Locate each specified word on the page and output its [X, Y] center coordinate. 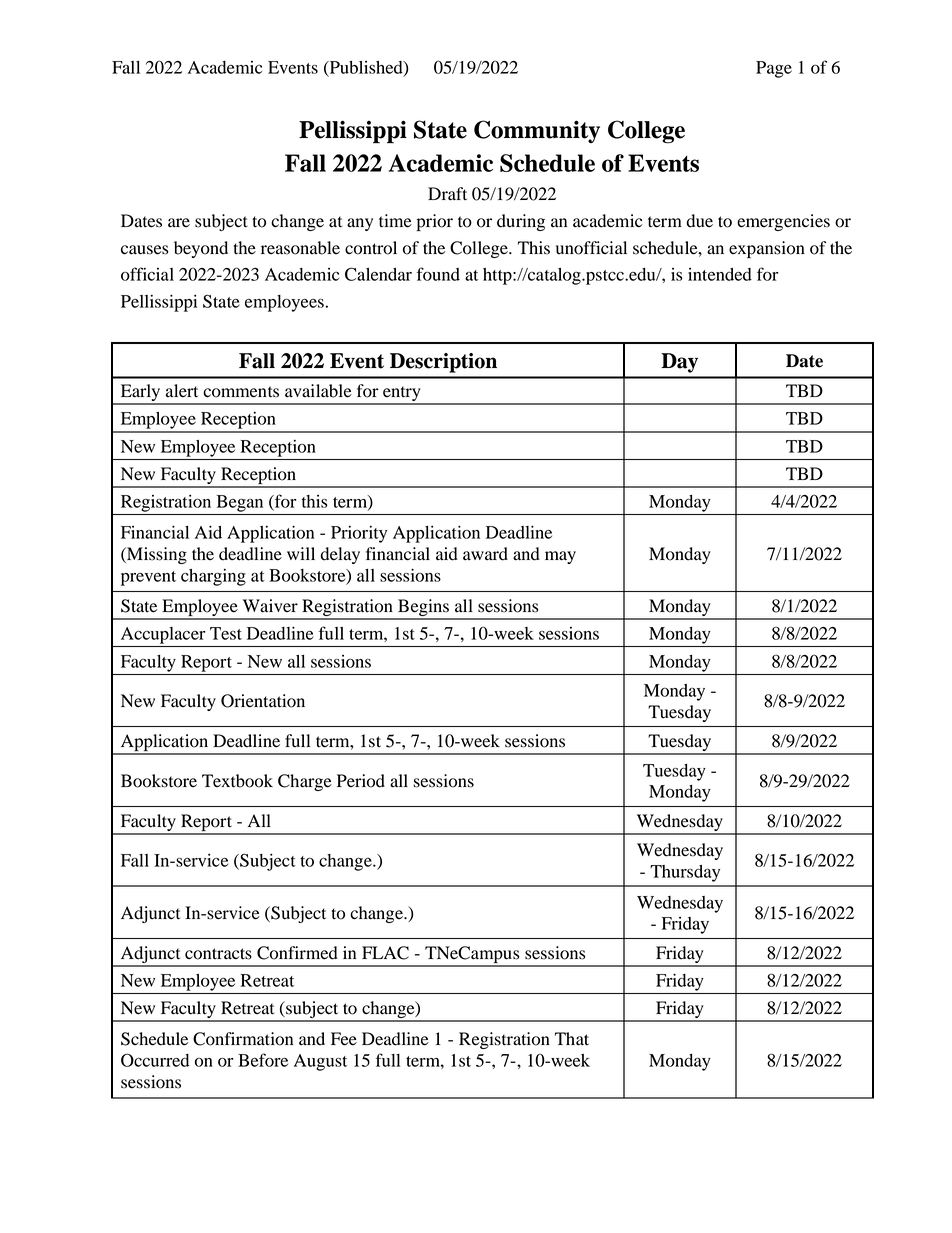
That [572, 1039]
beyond [201, 249]
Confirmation [243, 1039]
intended [720, 274]
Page [774, 69]
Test [226, 633]
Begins [423, 609]
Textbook [237, 781]
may [560, 557]
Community [537, 131]
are [179, 223]
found [438, 274]
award [485, 554]
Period [361, 781]
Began [240, 503]
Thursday [685, 873]
